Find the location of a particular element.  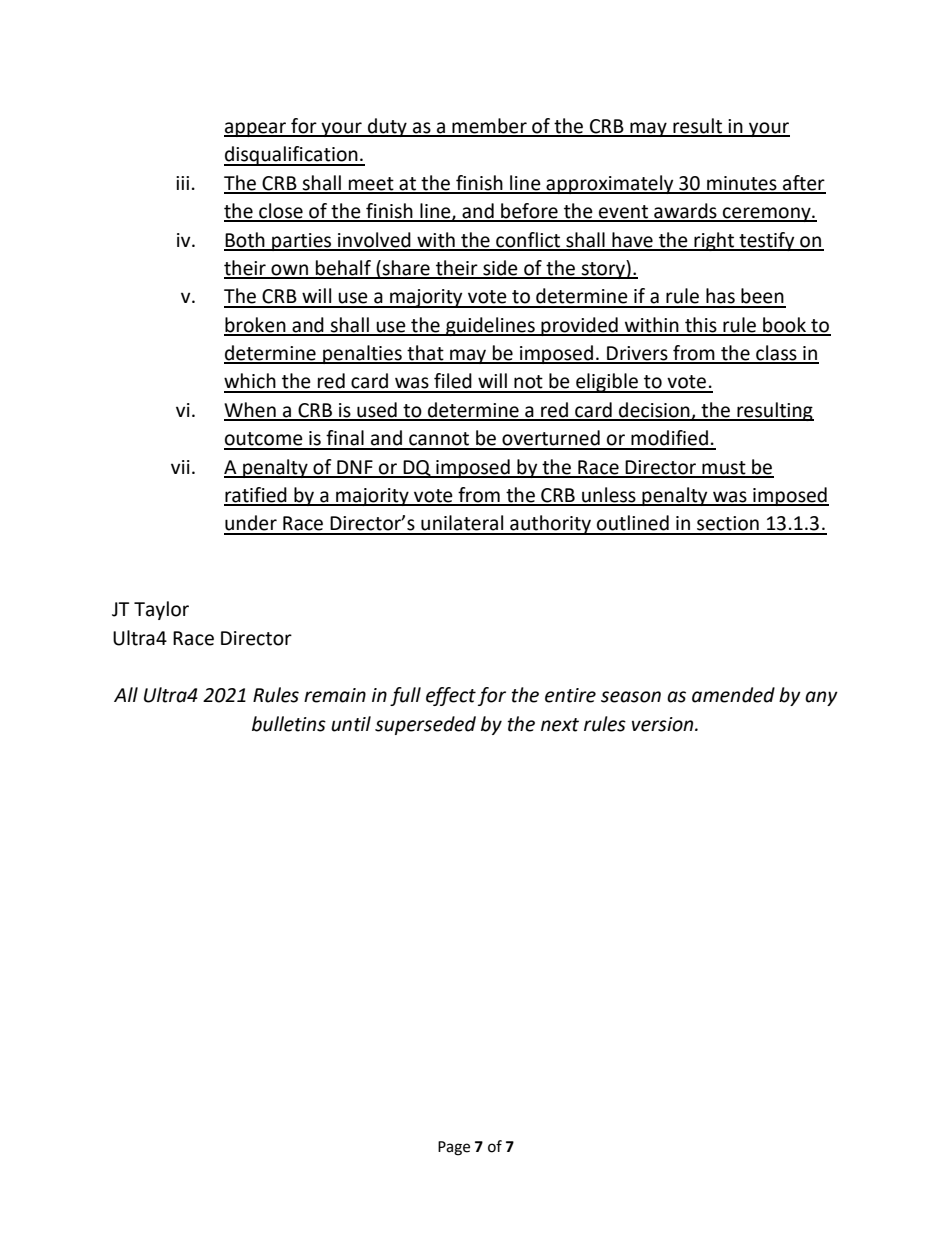

superseded is located at coordinates (425, 725).
